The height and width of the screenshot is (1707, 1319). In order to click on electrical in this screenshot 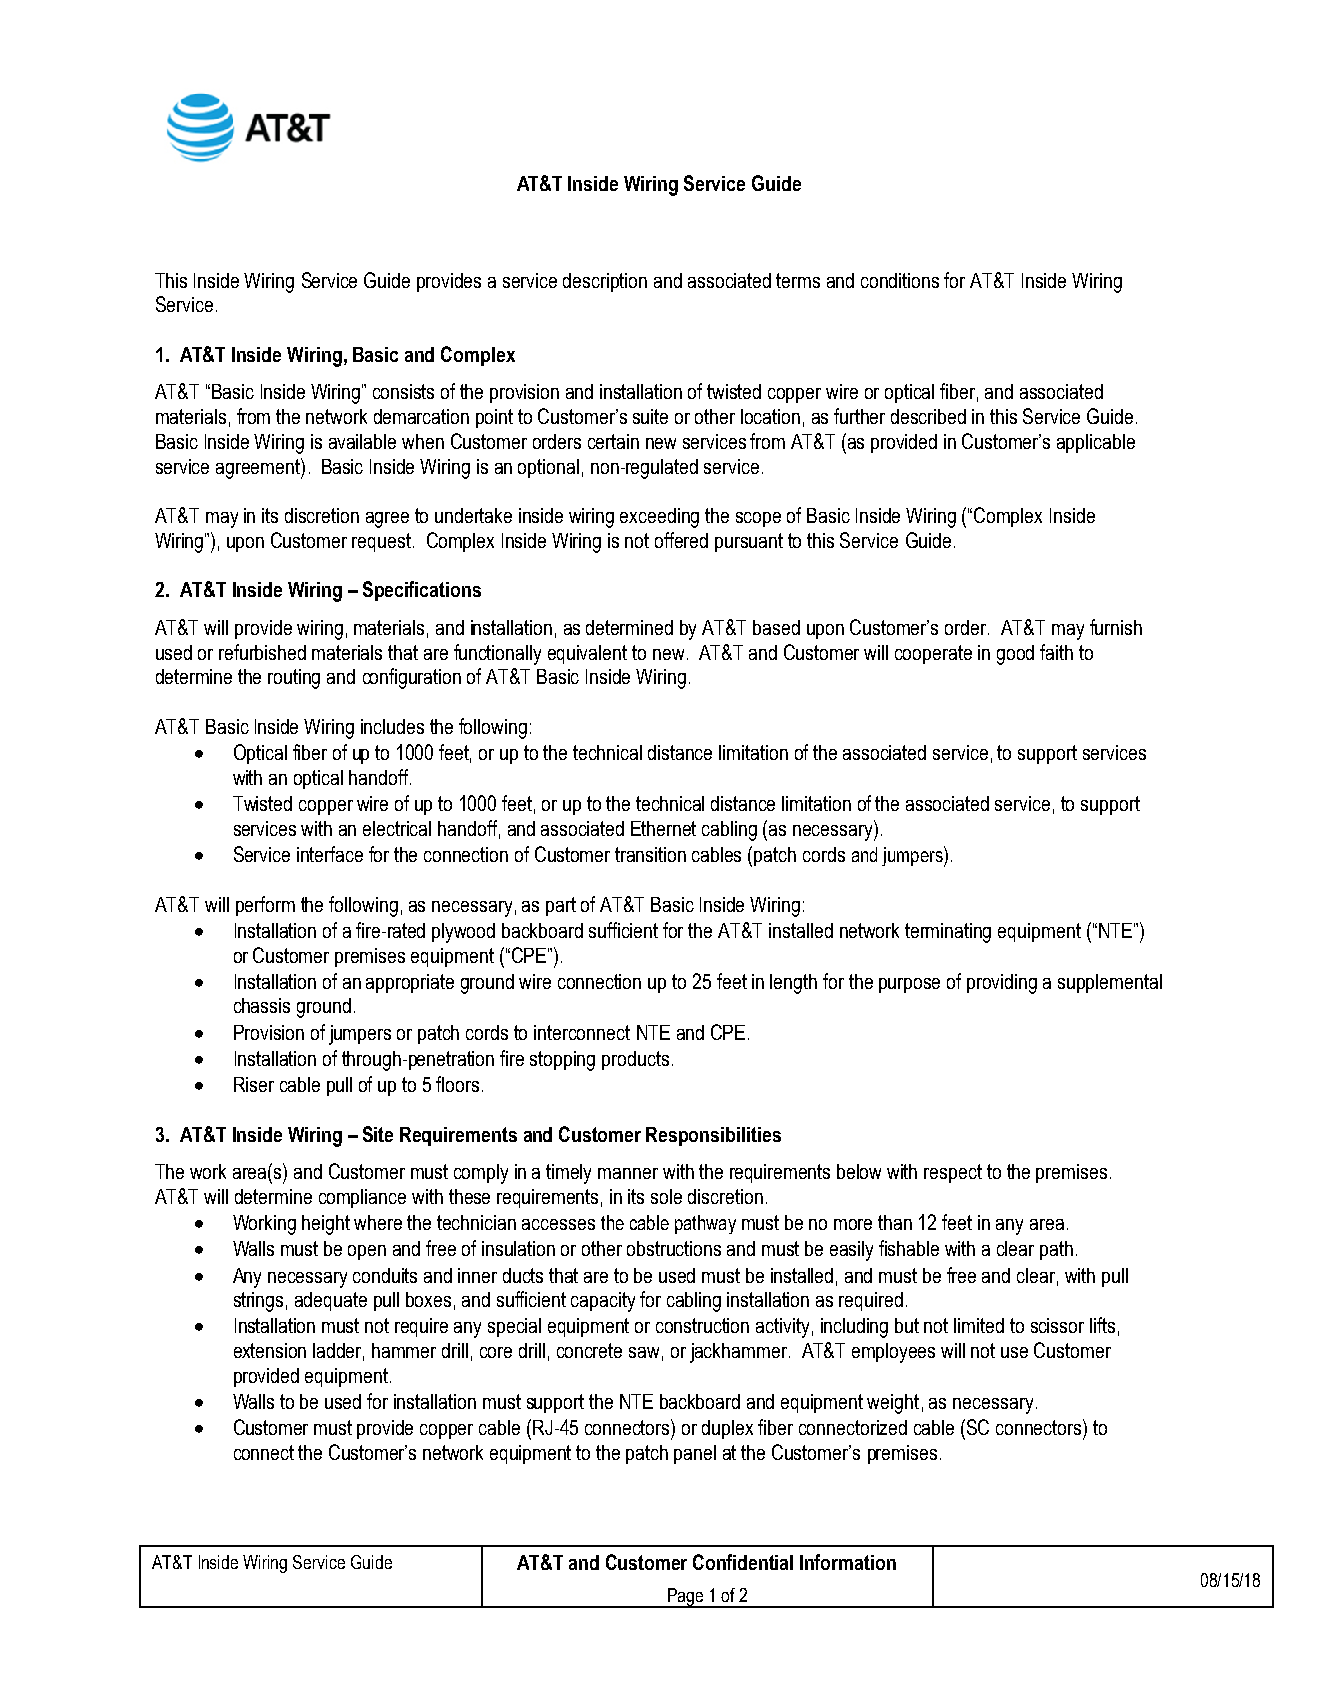, I will do `click(397, 828)`.
